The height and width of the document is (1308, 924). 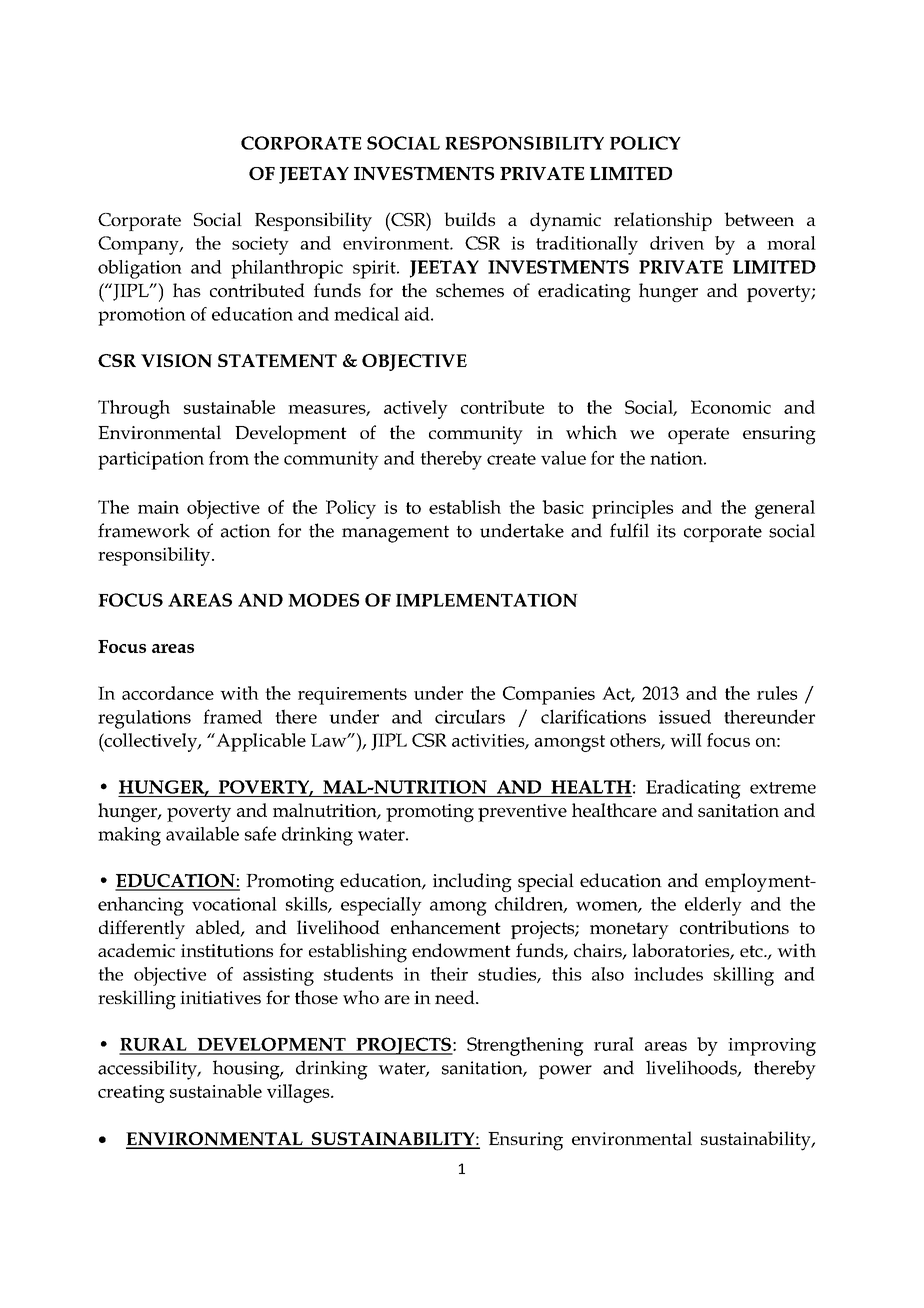 What do you see at coordinates (470, 716) in the document?
I see `circulars` at bounding box center [470, 716].
